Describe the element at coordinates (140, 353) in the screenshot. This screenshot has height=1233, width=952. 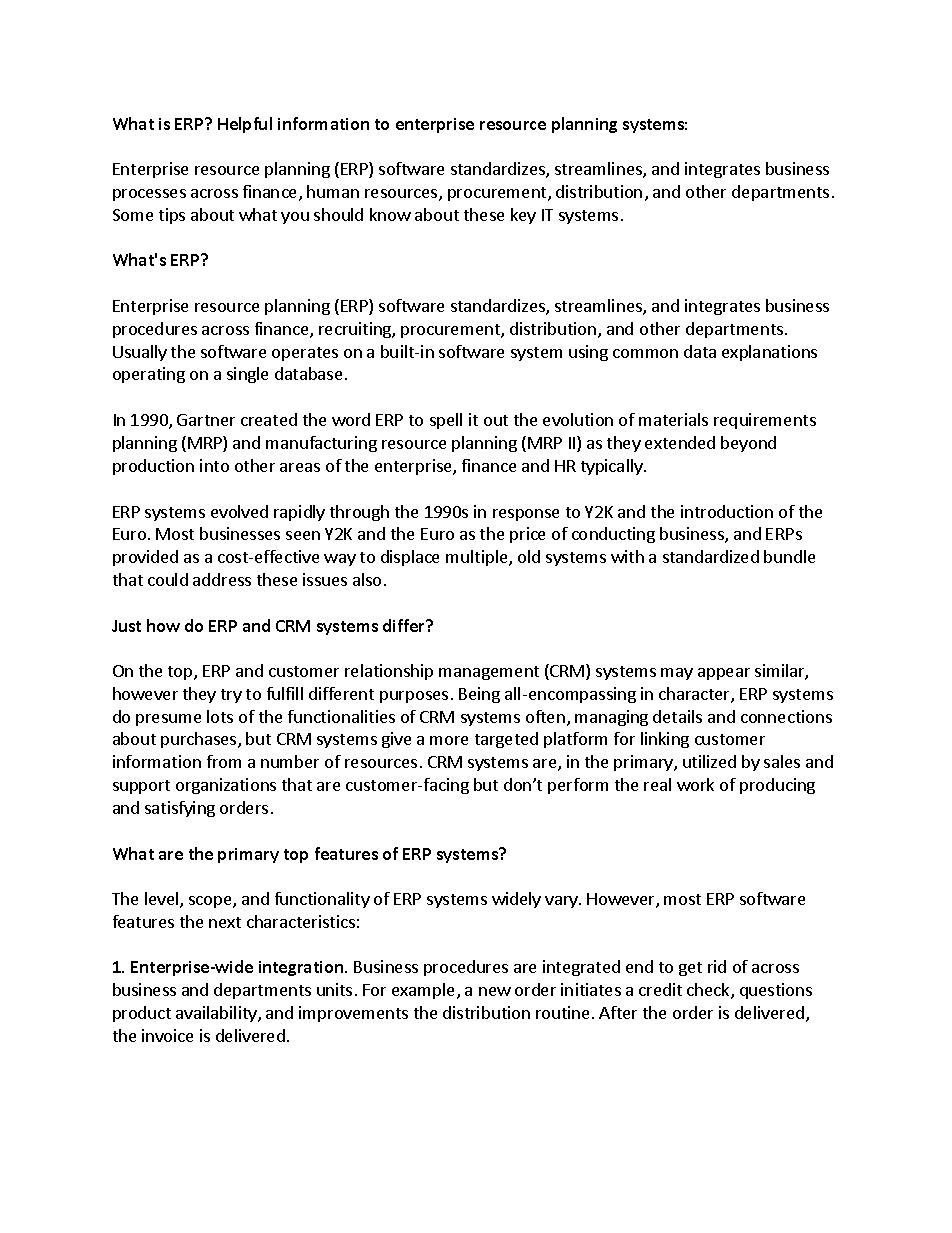
I see `Usually` at that location.
